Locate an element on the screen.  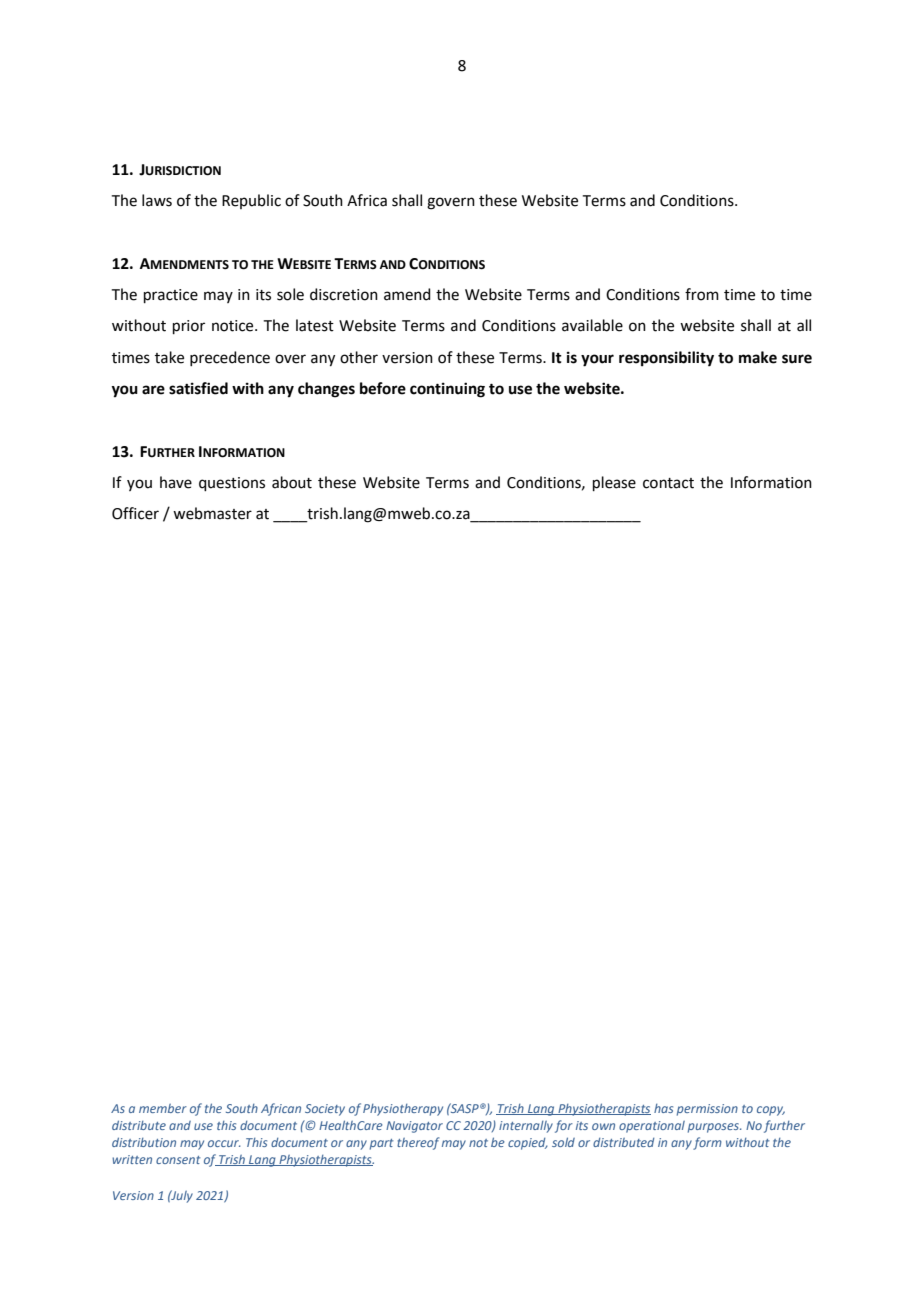
occur is located at coordinates (224, 1143).
